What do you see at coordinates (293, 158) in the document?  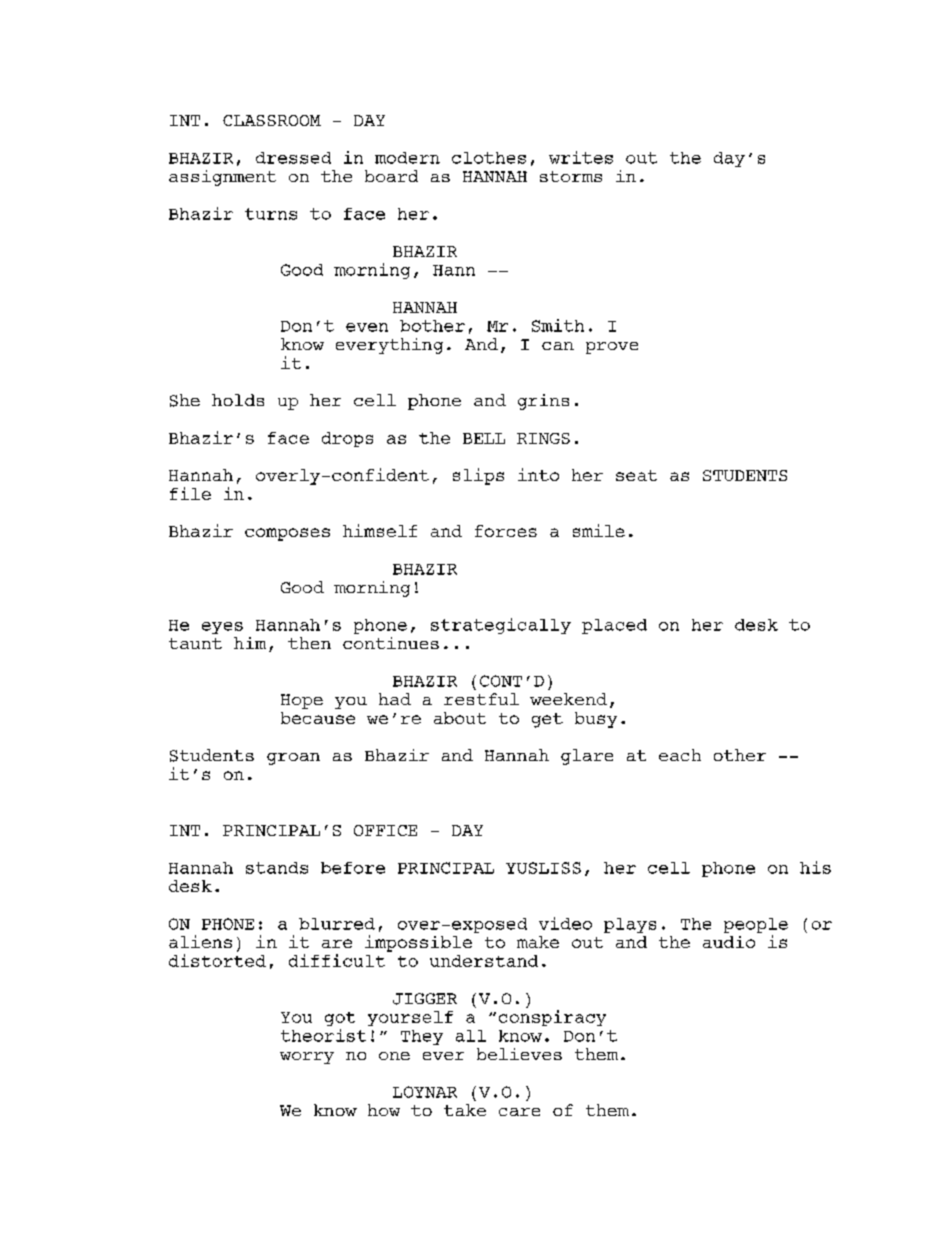 I see `dressed` at bounding box center [293, 158].
